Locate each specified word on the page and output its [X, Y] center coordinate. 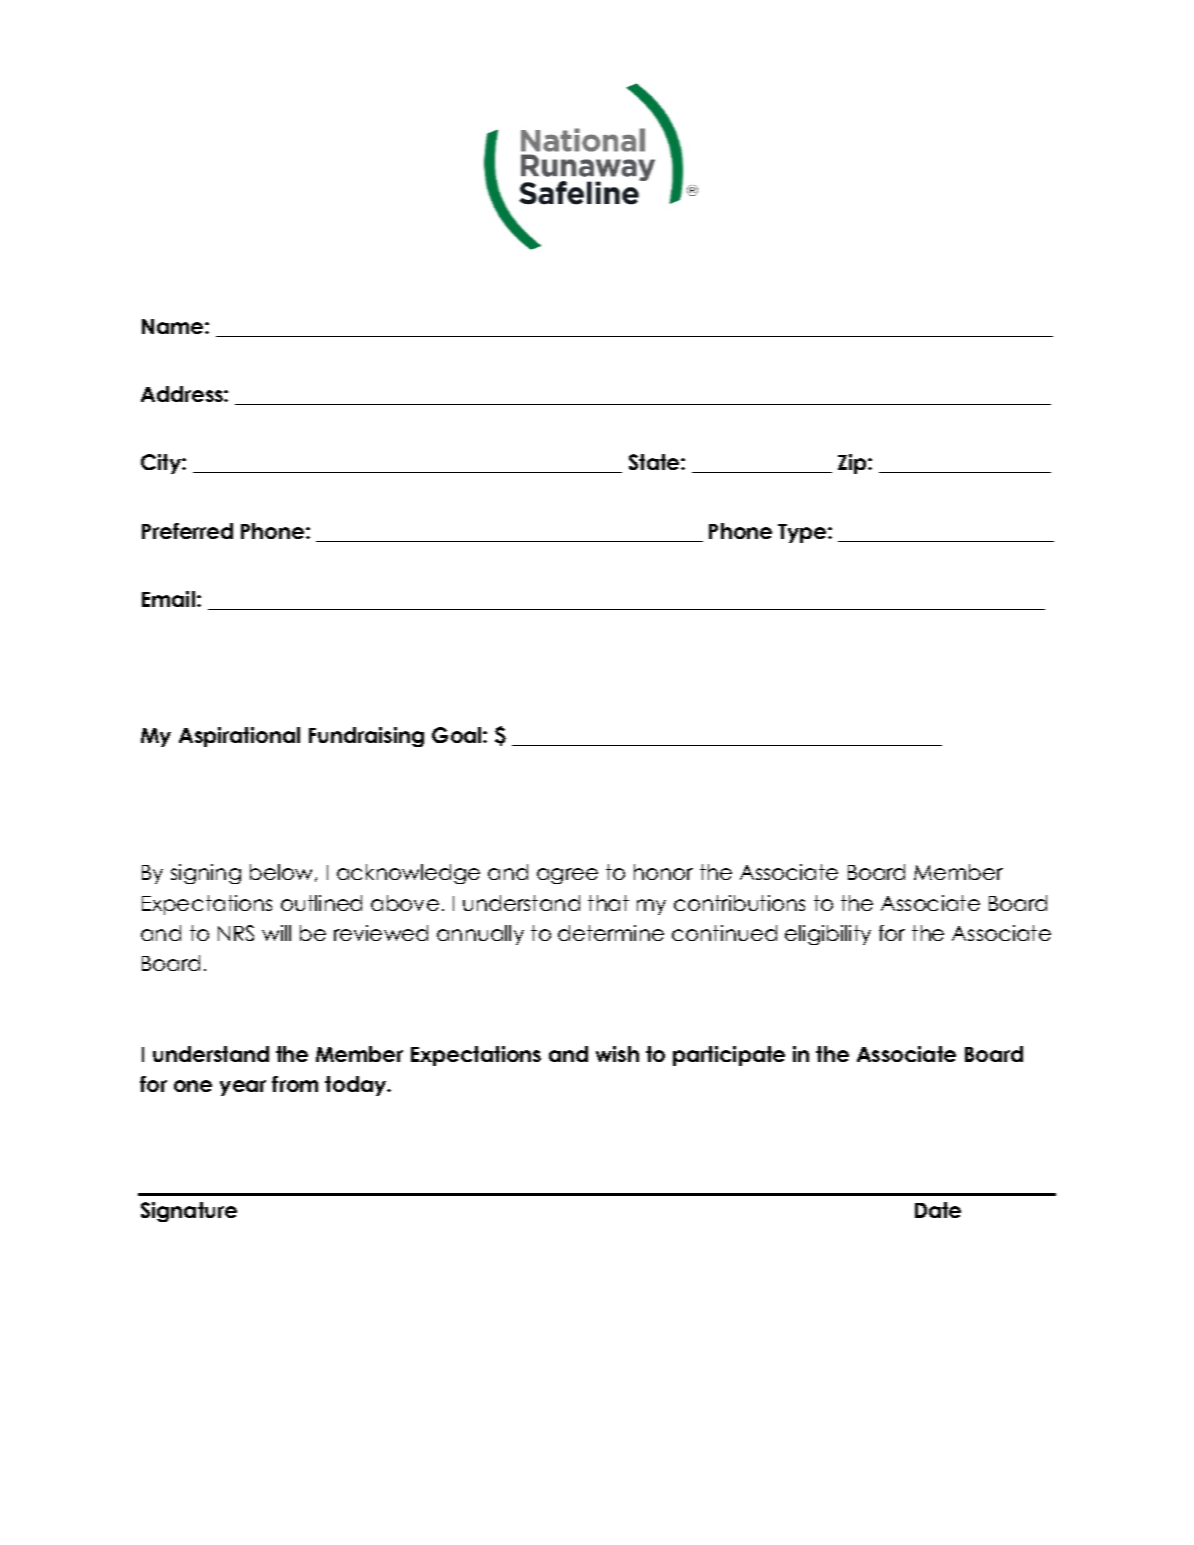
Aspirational [239, 737]
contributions [739, 903]
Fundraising [366, 737]
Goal [458, 735]
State [655, 462]
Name [174, 326]
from [295, 1084]
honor [663, 872]
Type [803, 533]
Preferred [187, 531]
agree [567, 876]
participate [729, 1056]
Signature [189, 1212]
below [283, 873]
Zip [853, 464]
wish [617, 1054]
